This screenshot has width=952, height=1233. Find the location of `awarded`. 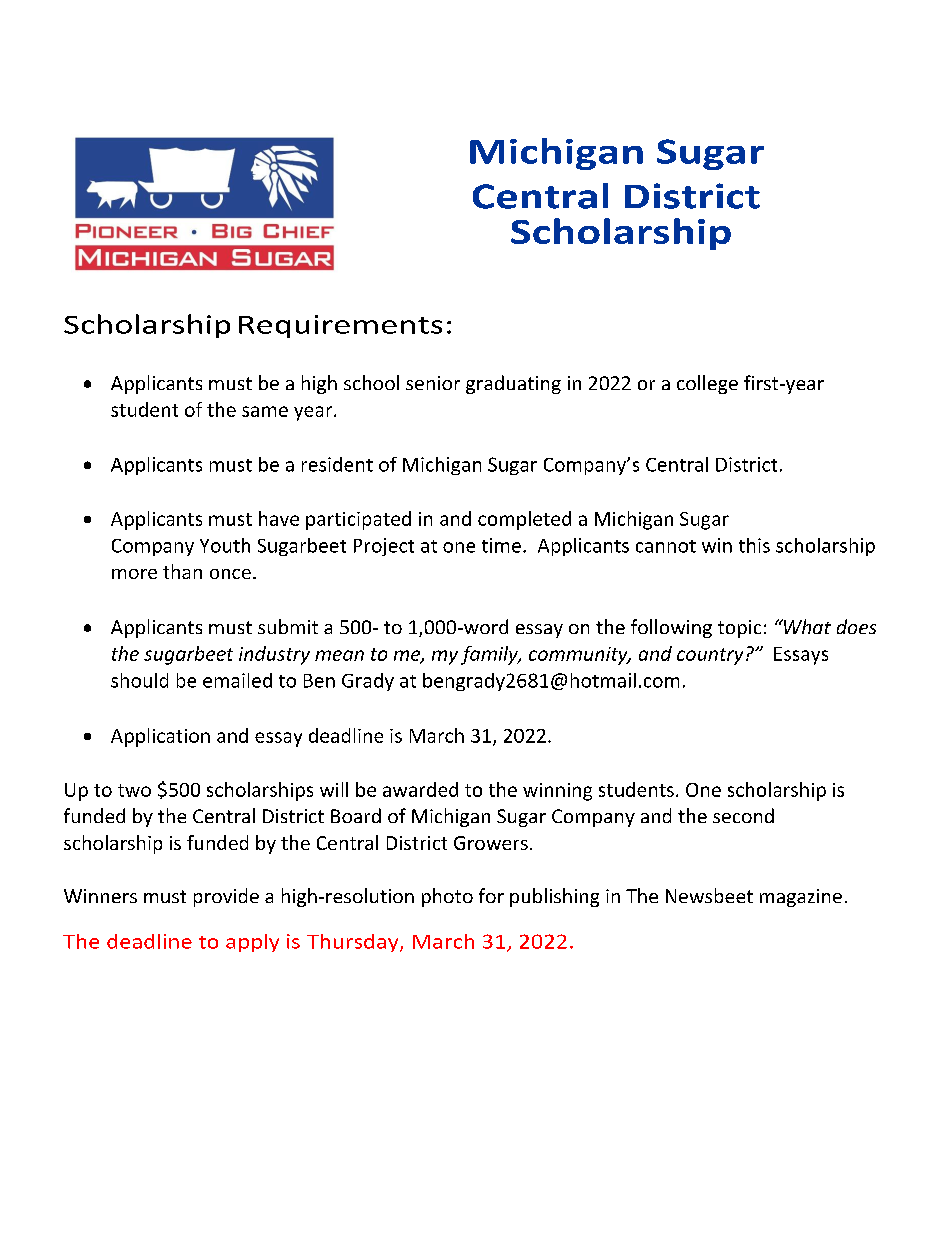

awarded is located at coordinates (420, 789).
